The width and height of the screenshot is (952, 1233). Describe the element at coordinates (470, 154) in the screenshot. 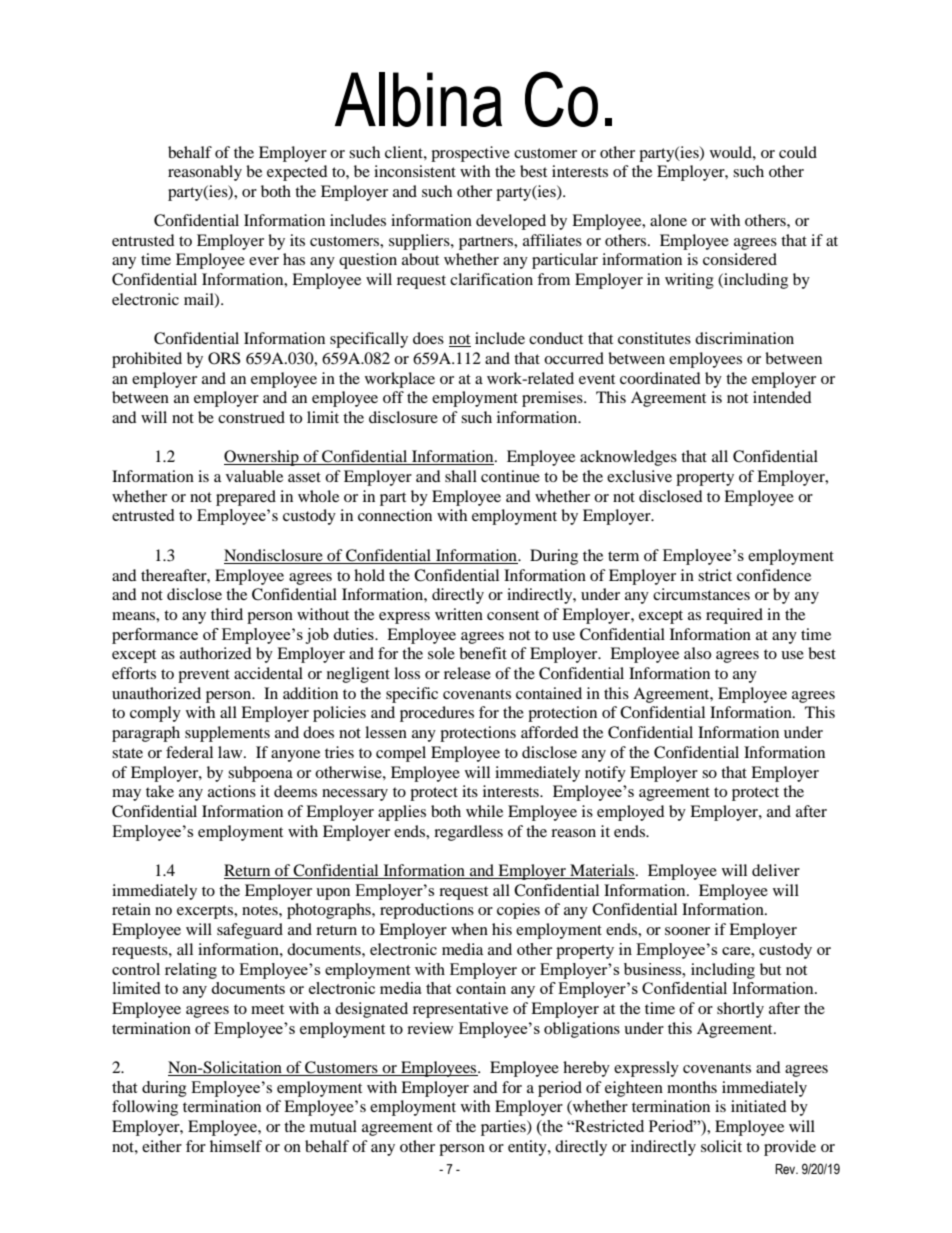

I see `prospective` at that location.
